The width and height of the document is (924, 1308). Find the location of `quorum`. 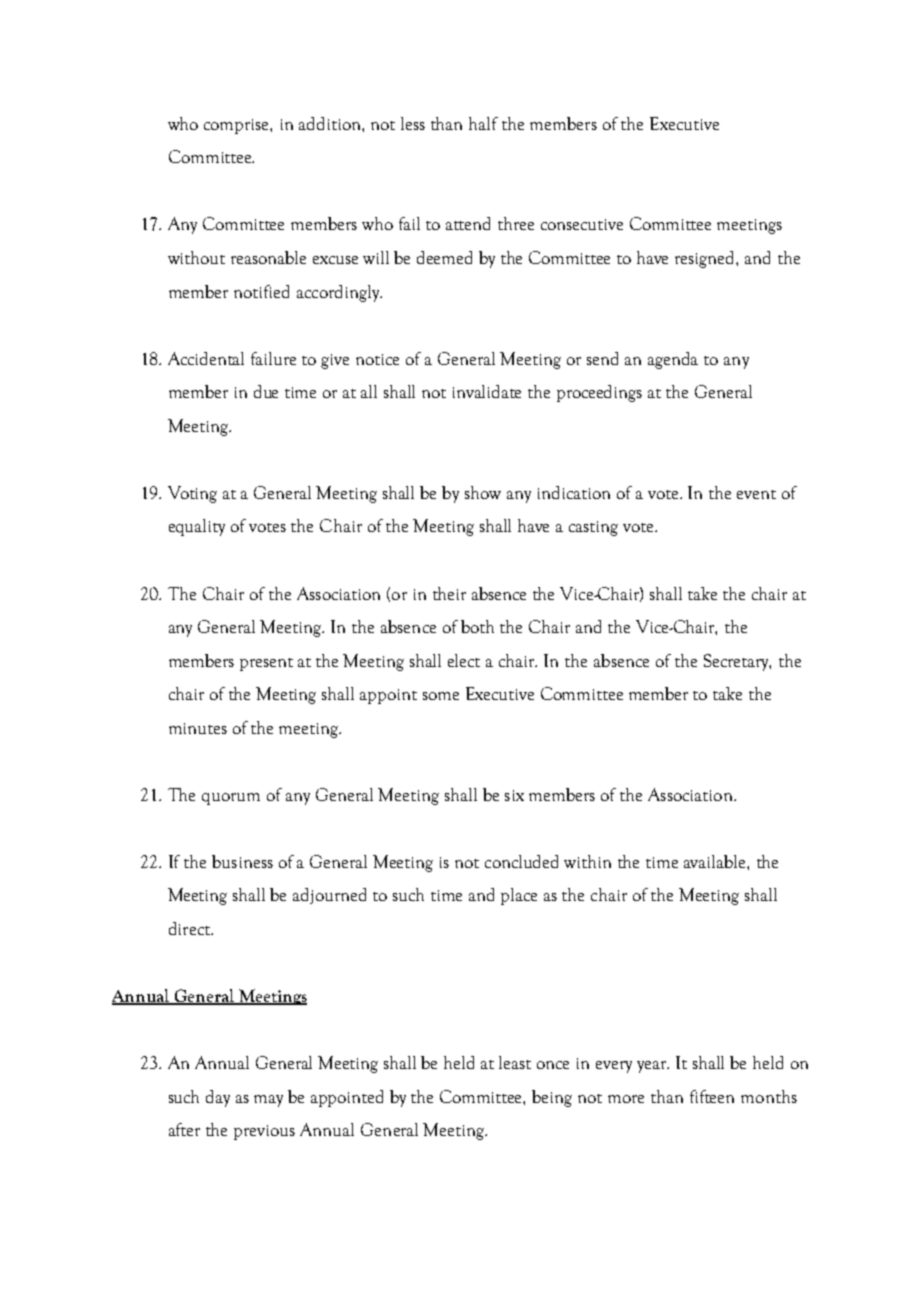

quorum is located at coordinates (231, 799).
